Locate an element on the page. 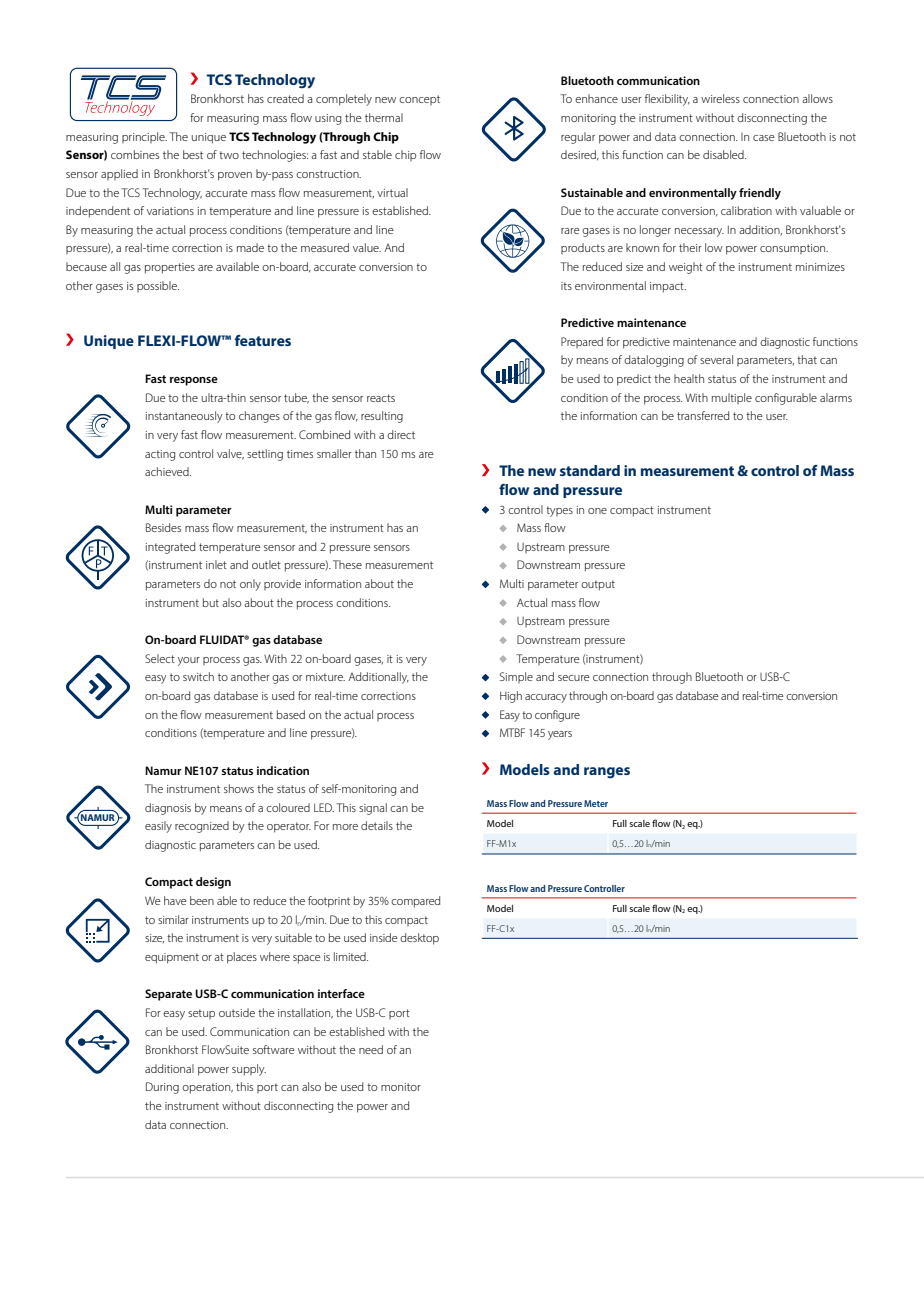 The width and height of the page is (924, 1308). case is located at coordinates (764, 138).
